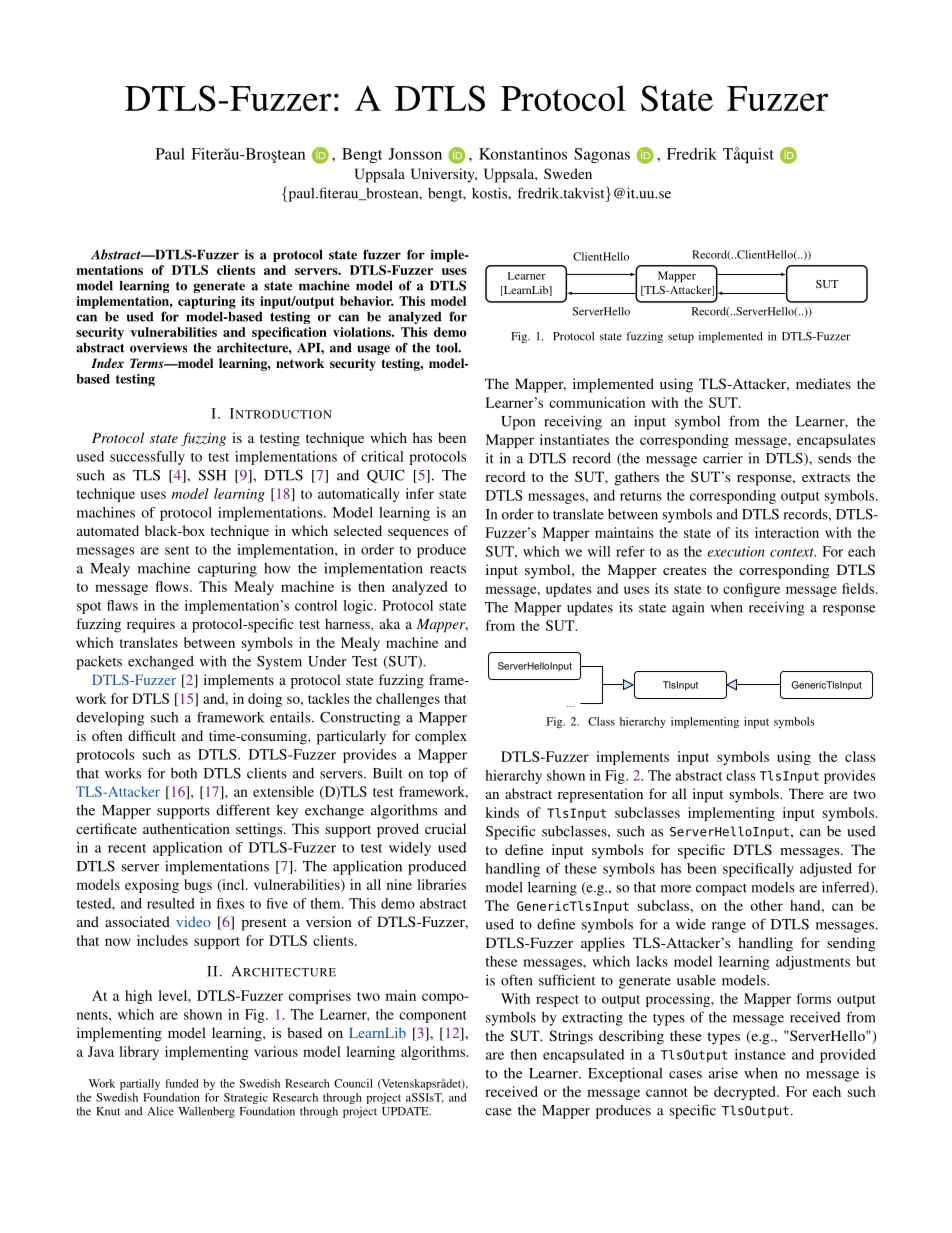  Describe the element at coordinates (568, 173) in the screenshot. I see `Sweden` at that location.
